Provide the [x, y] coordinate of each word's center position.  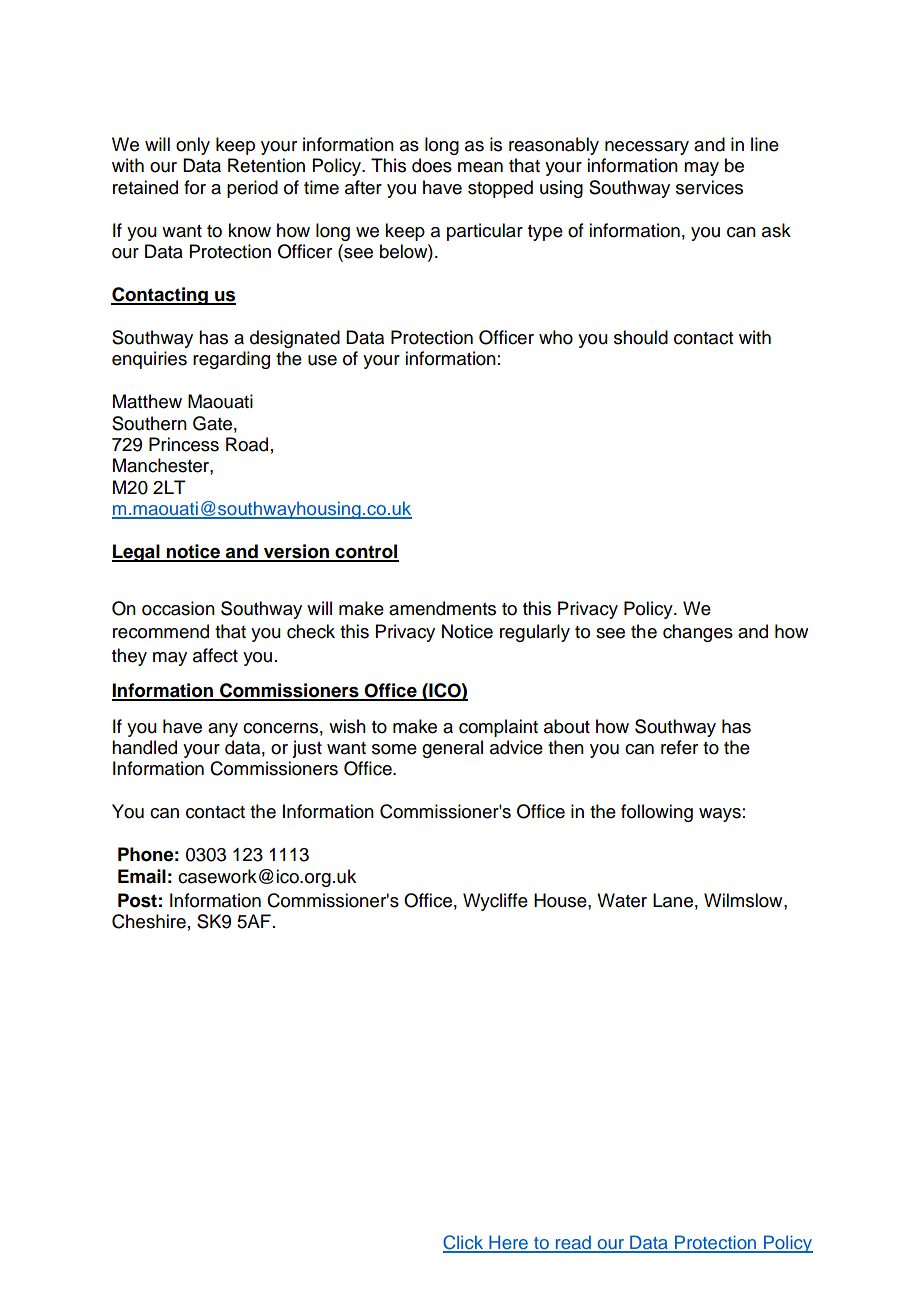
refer [679, 747]
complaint [498, 728]
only [193, 146]
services [709, 187]
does [432, 165]
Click [464, 1243]
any [223, 730]
